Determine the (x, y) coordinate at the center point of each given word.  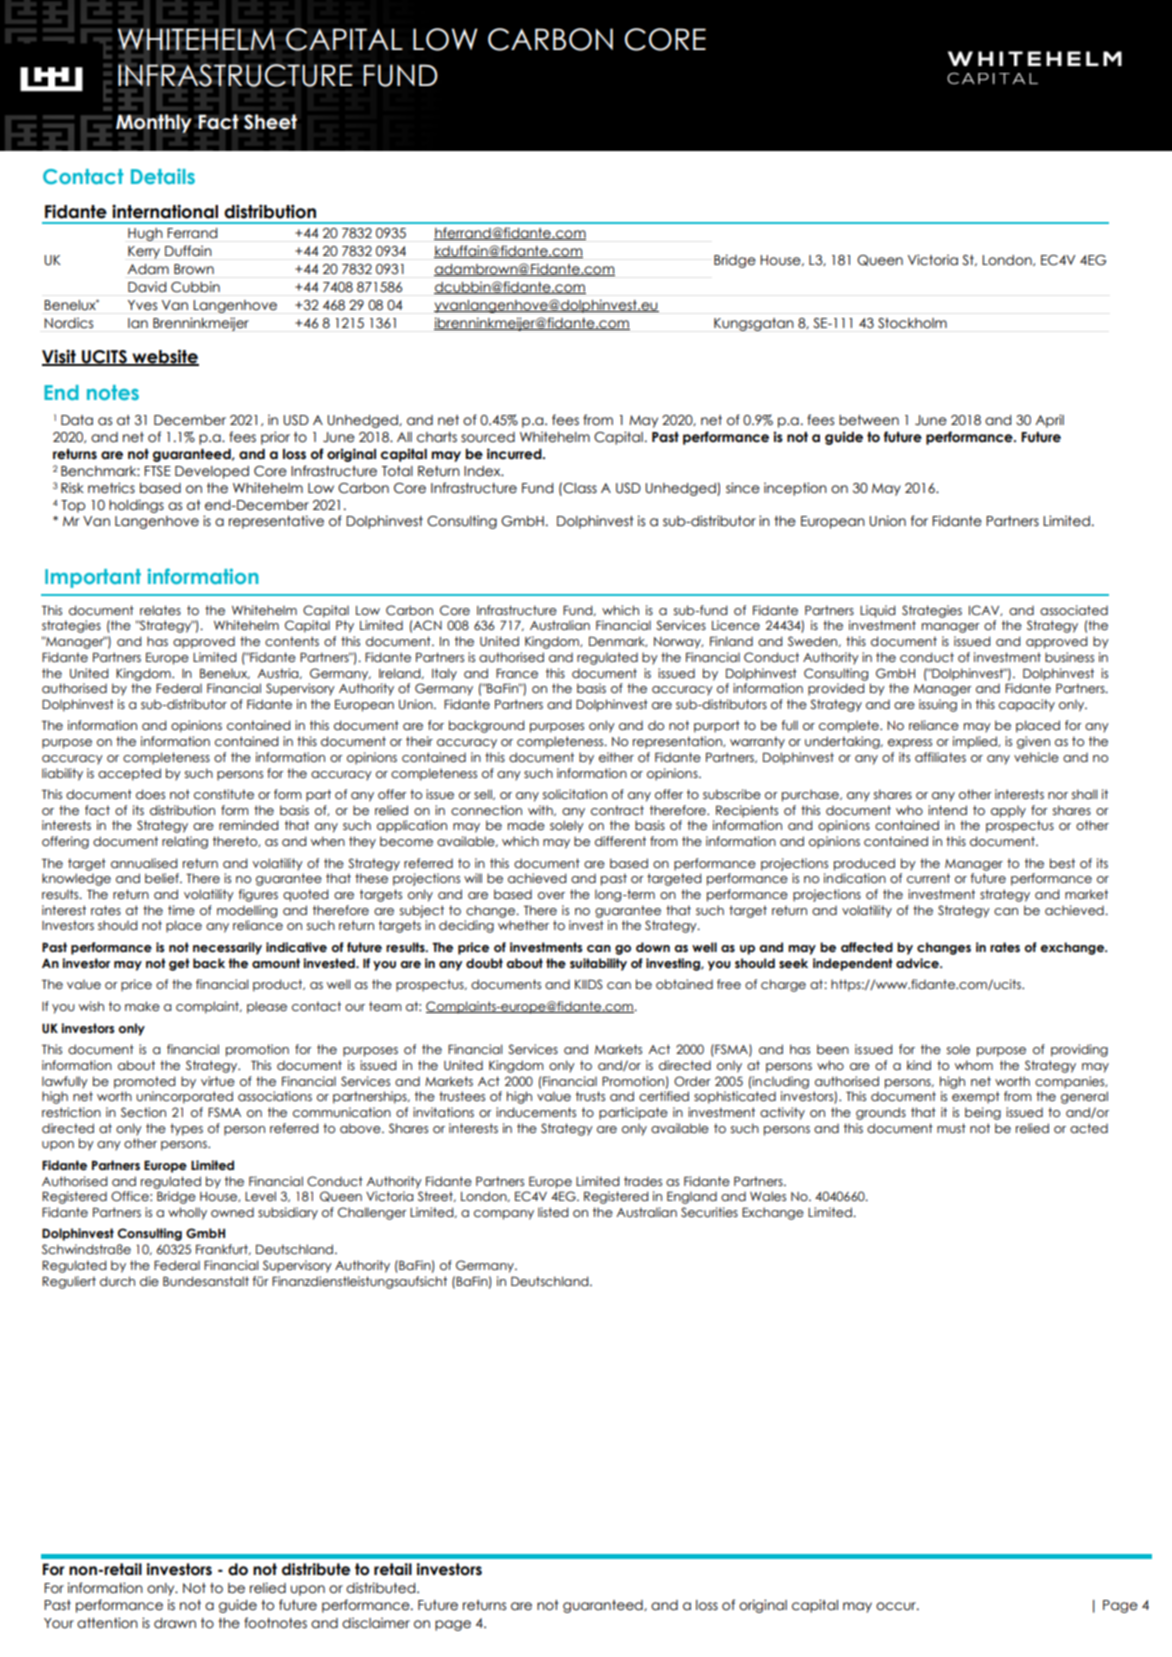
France (517, 673)
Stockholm (912, 323)
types (186, 1129)
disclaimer (376, 1623)
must (951, 1128)
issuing (938, 705)
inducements (536, 1112)
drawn (175, 1623)
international (165, 211)
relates (160, 610)
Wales (768, 1196)
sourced (488, 437)
